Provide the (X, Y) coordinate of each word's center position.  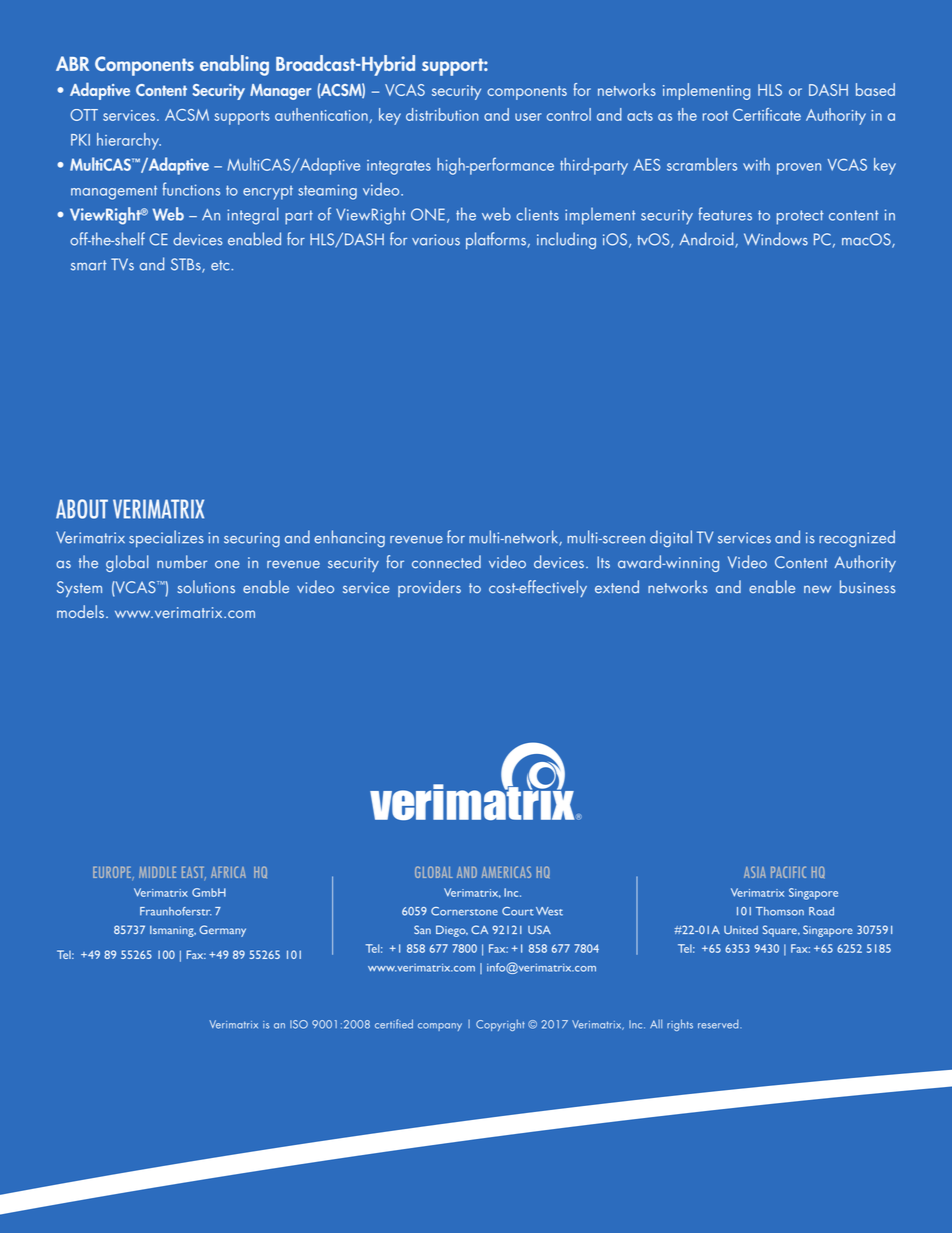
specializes (166, 539)
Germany (222, 931)
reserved (719, 1024)
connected (446, 562)
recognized (857, 538)
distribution (442, 114)
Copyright (500, 1025)
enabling (234, 65)
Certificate (767, 114)
